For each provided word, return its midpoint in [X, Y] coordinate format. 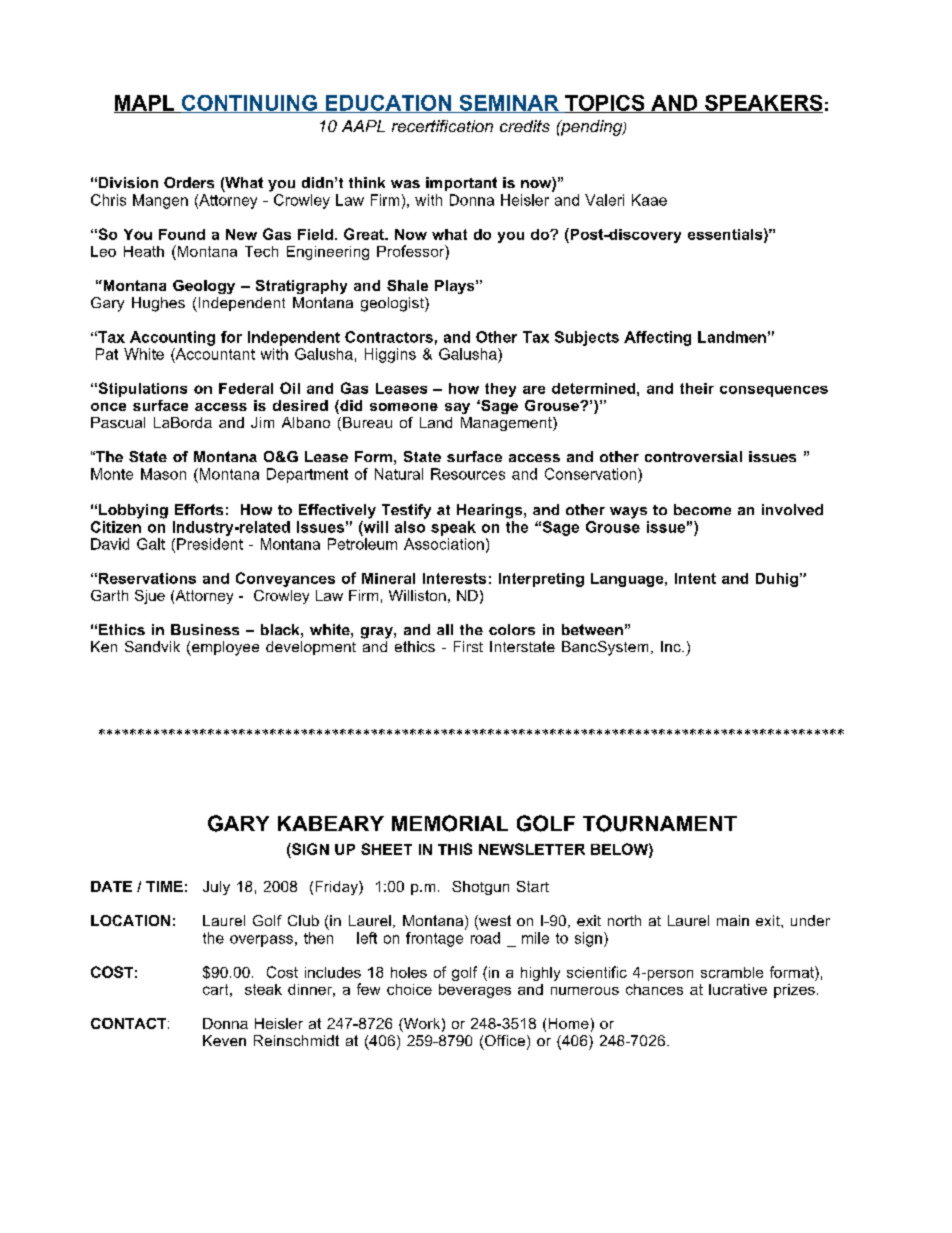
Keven [224, 1040]
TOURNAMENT [660, 823]
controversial [693, 456]
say [457, 408]
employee [224, 648]
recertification [442, 126]
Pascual [118, 422]
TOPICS [605, 104]
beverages [475, 991]
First [468, 646]
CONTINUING [249, 104]
